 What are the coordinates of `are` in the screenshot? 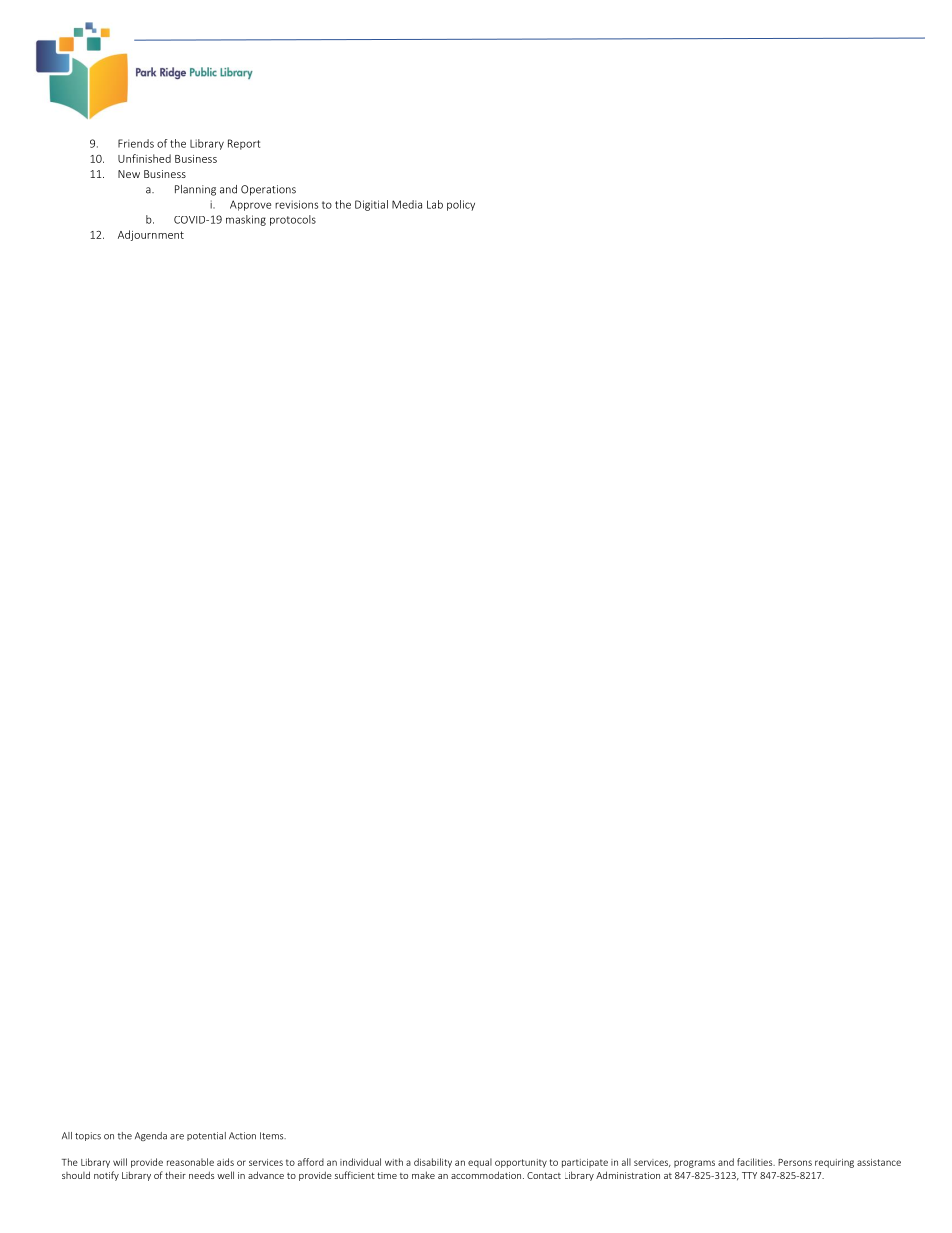 It's located at (177, 1137).
